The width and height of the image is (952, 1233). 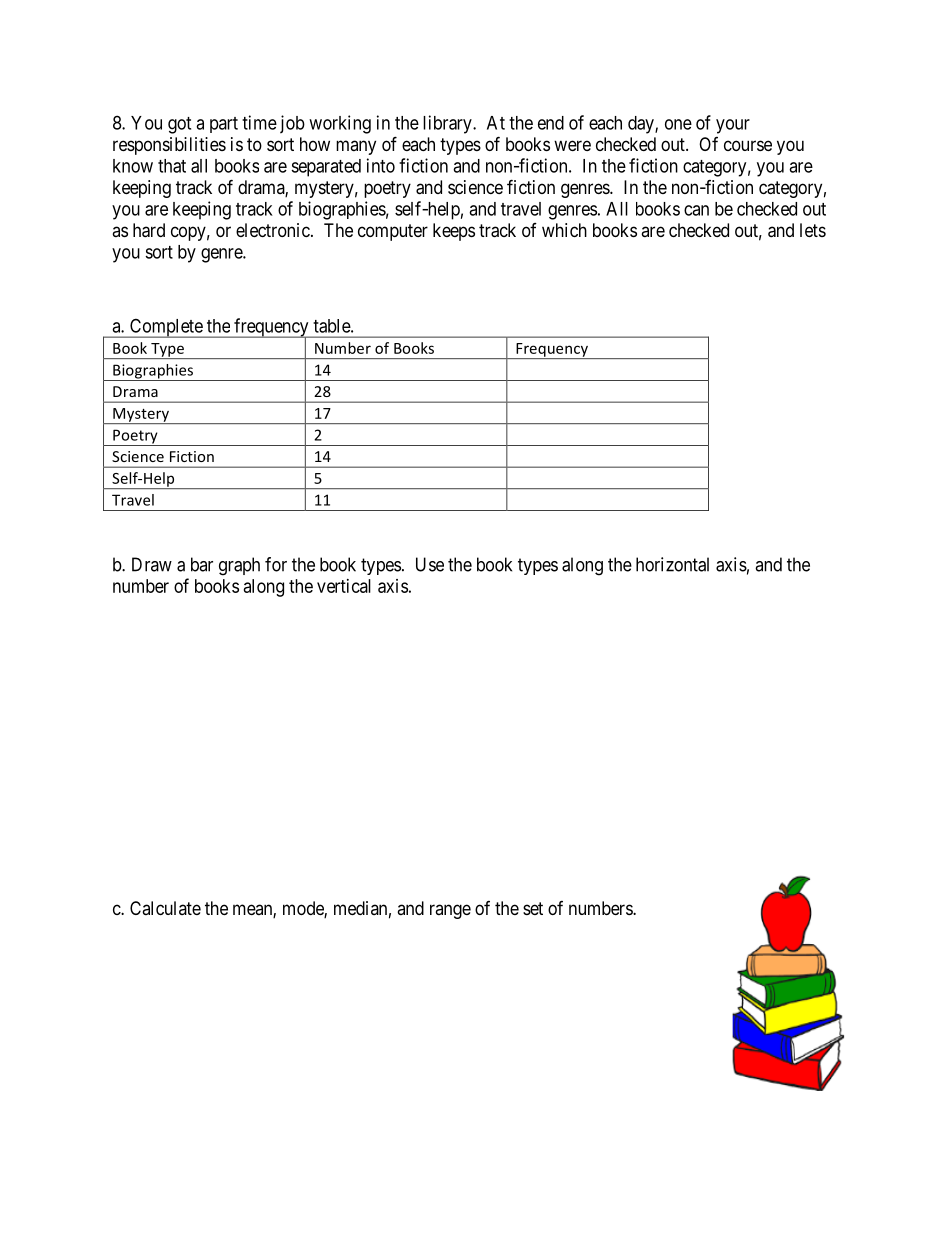 What do you see at coordinates (165, 908) in the image?
I see `Calculate` at bounding box center [165, 908].
